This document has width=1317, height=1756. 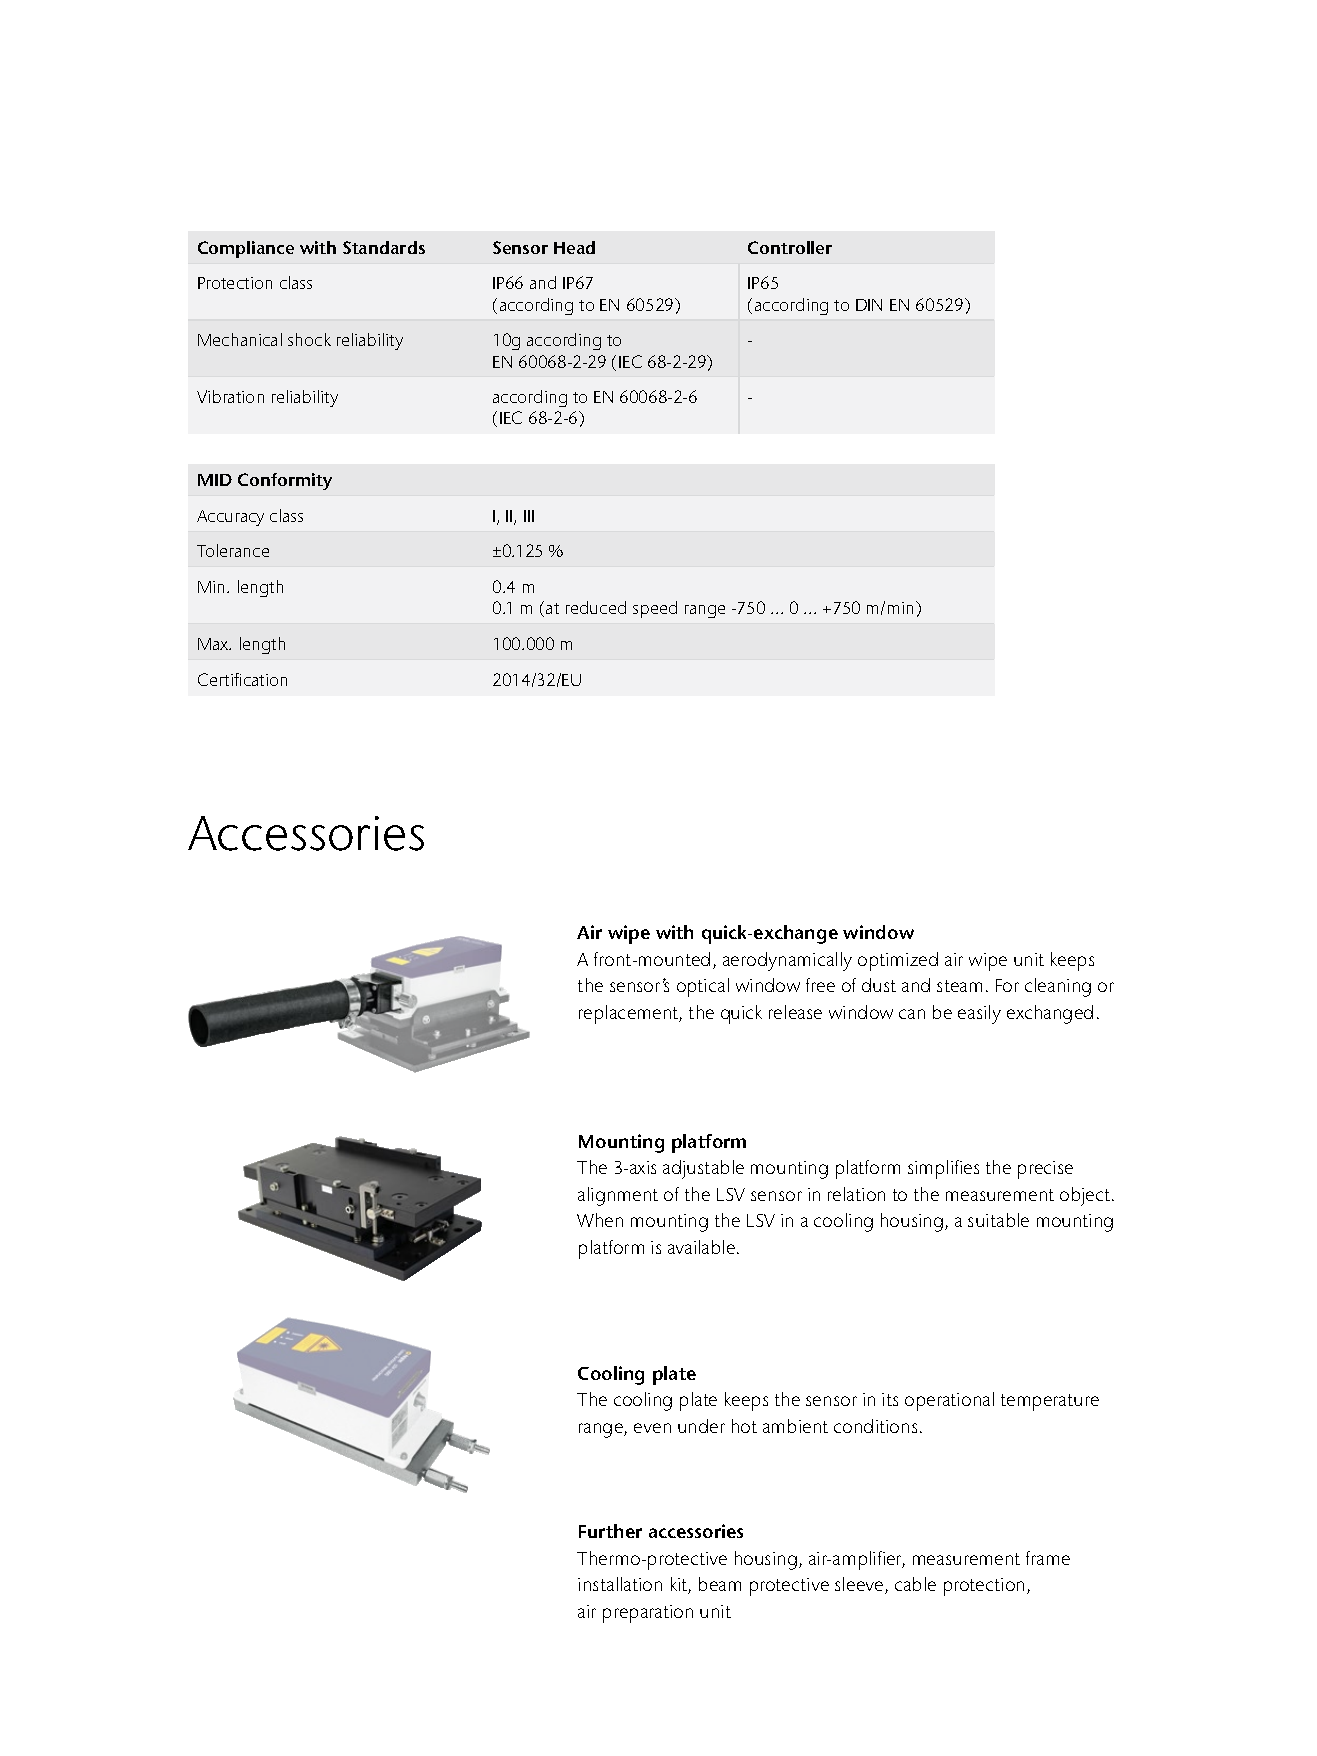 I want to click on Head, so click(x=574, y=247).
